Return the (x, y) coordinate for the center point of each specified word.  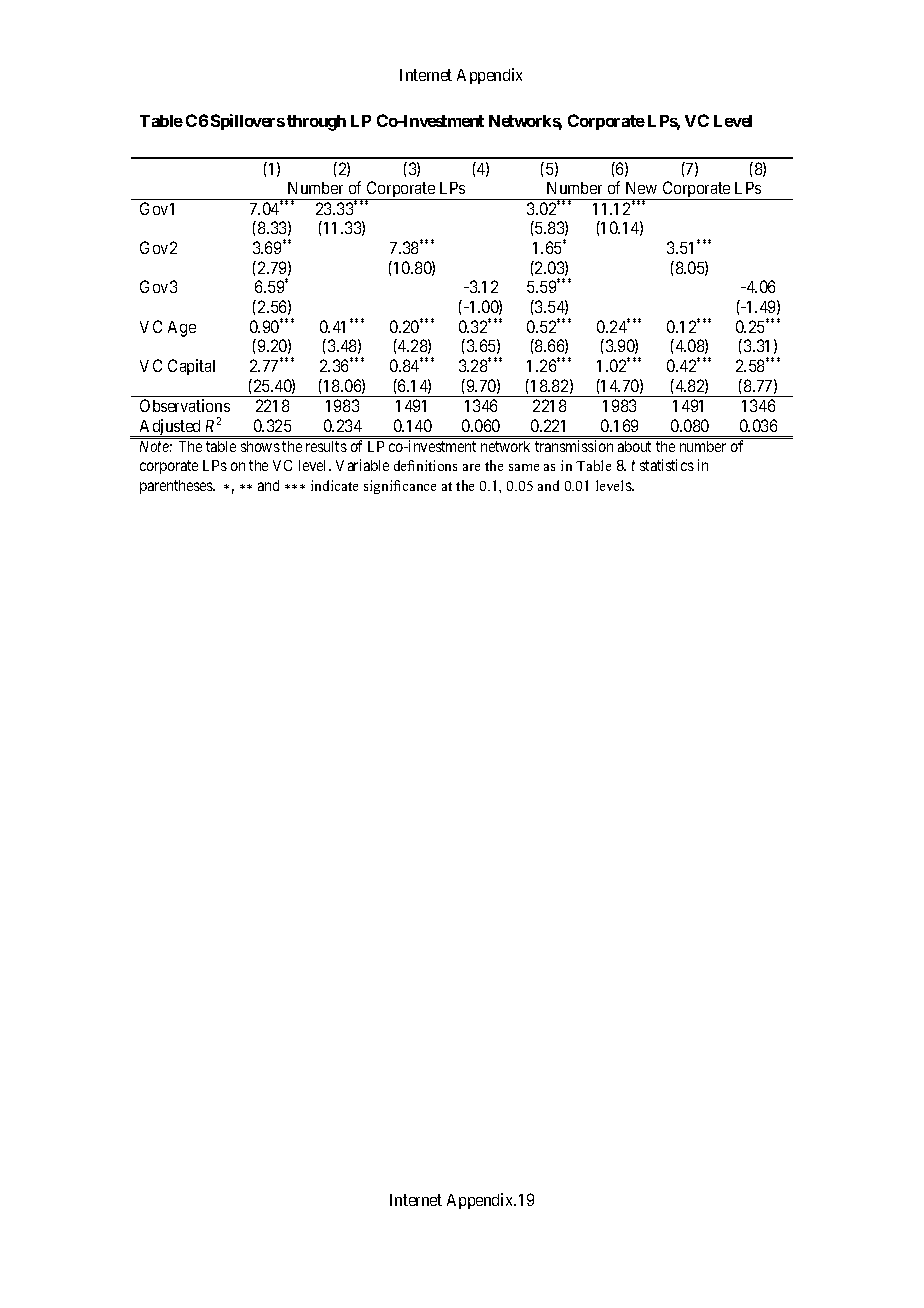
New (641, 188)
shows (260, 446)
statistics (667, 465)
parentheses (177, 487)
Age (182, 329)
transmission (574, 446)
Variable (362, 465)
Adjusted (171, 428)
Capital (191, 367)
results (326, 446)
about (634, 446)
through (316, 123)
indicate (334, 485)
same (524, 467)
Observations (185, 405)
